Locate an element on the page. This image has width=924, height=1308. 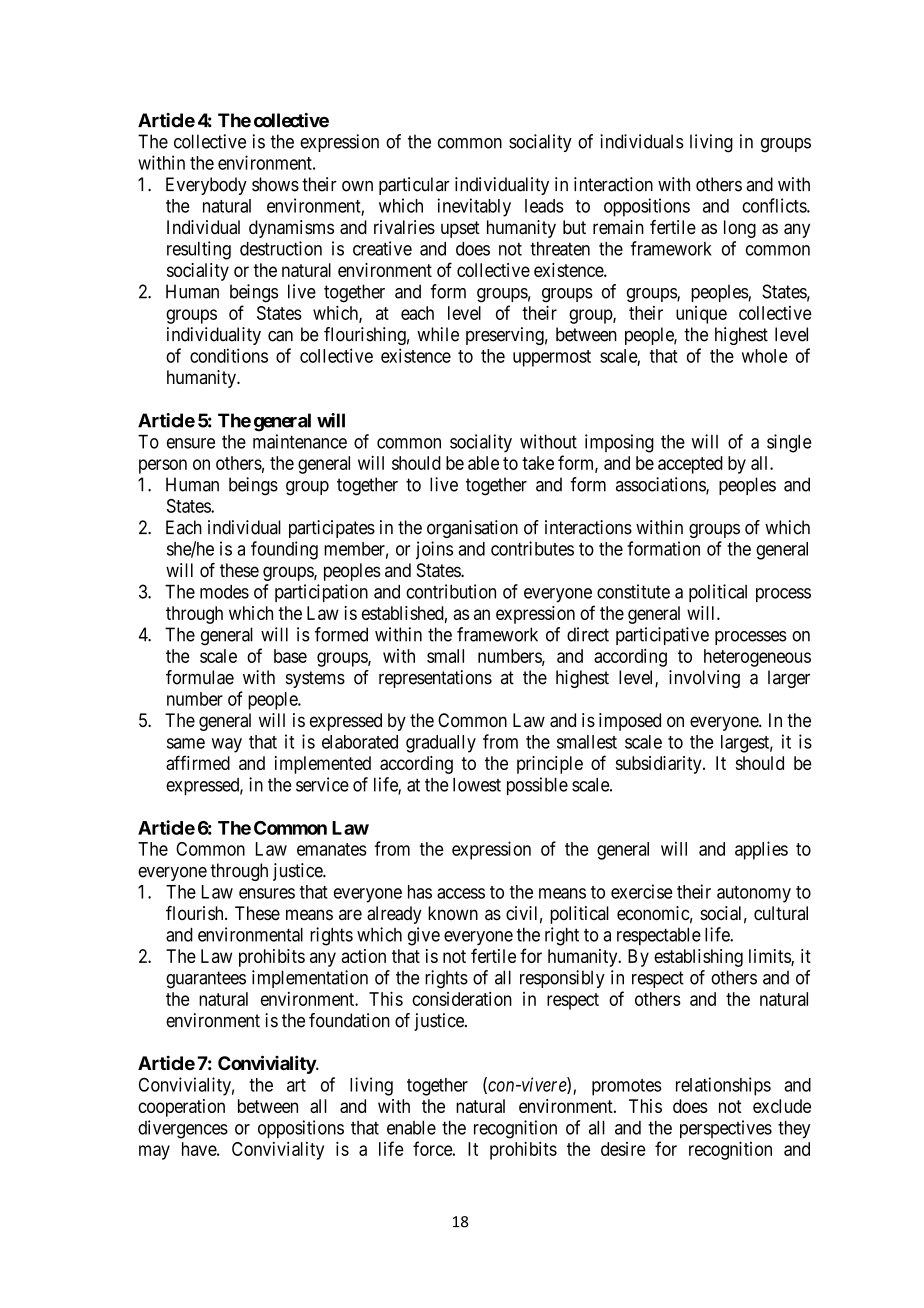
founding is located at coordinates (284, 550).
